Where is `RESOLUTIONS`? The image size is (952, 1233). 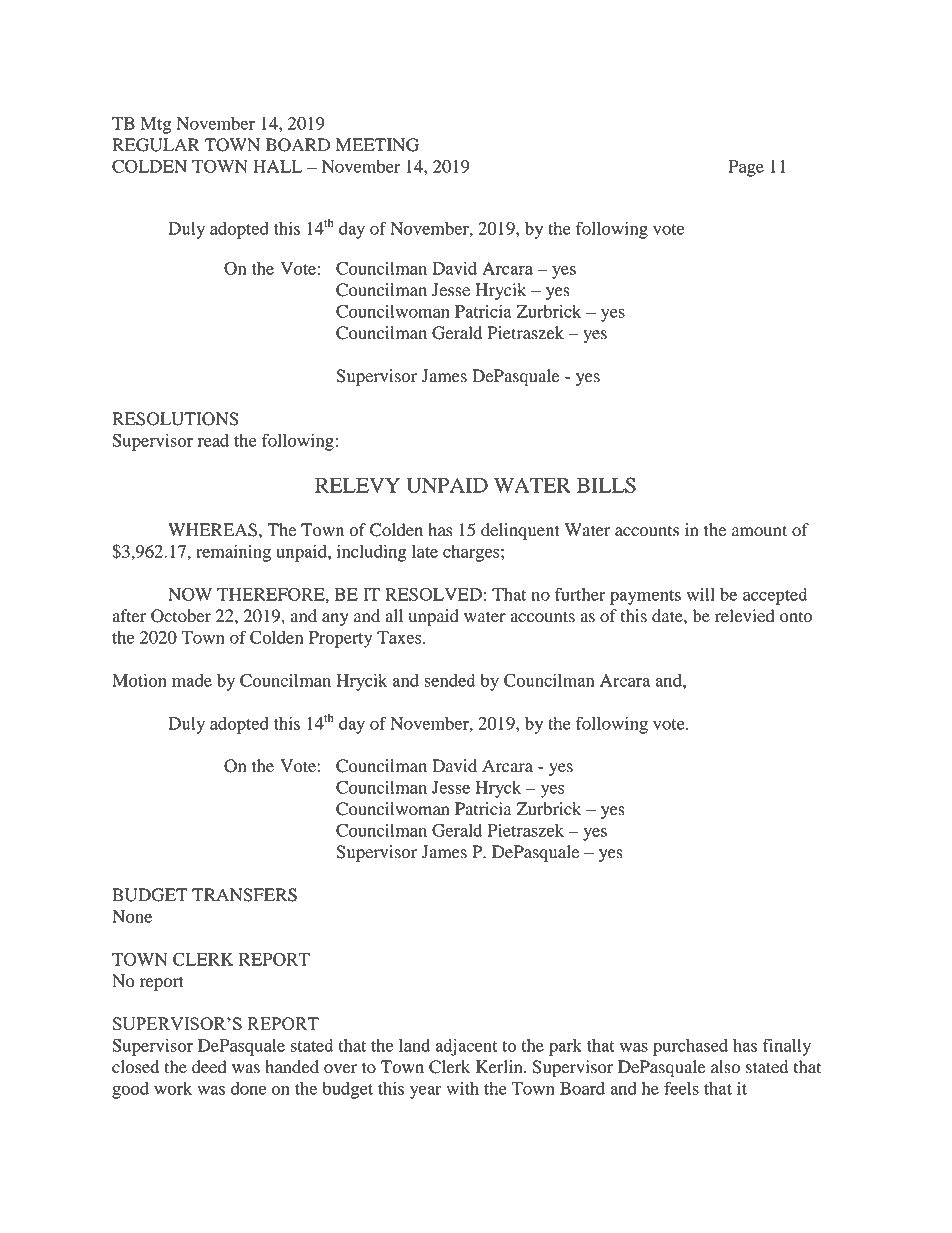 RESOLUTIONS is located at coordinates (175, 419).
